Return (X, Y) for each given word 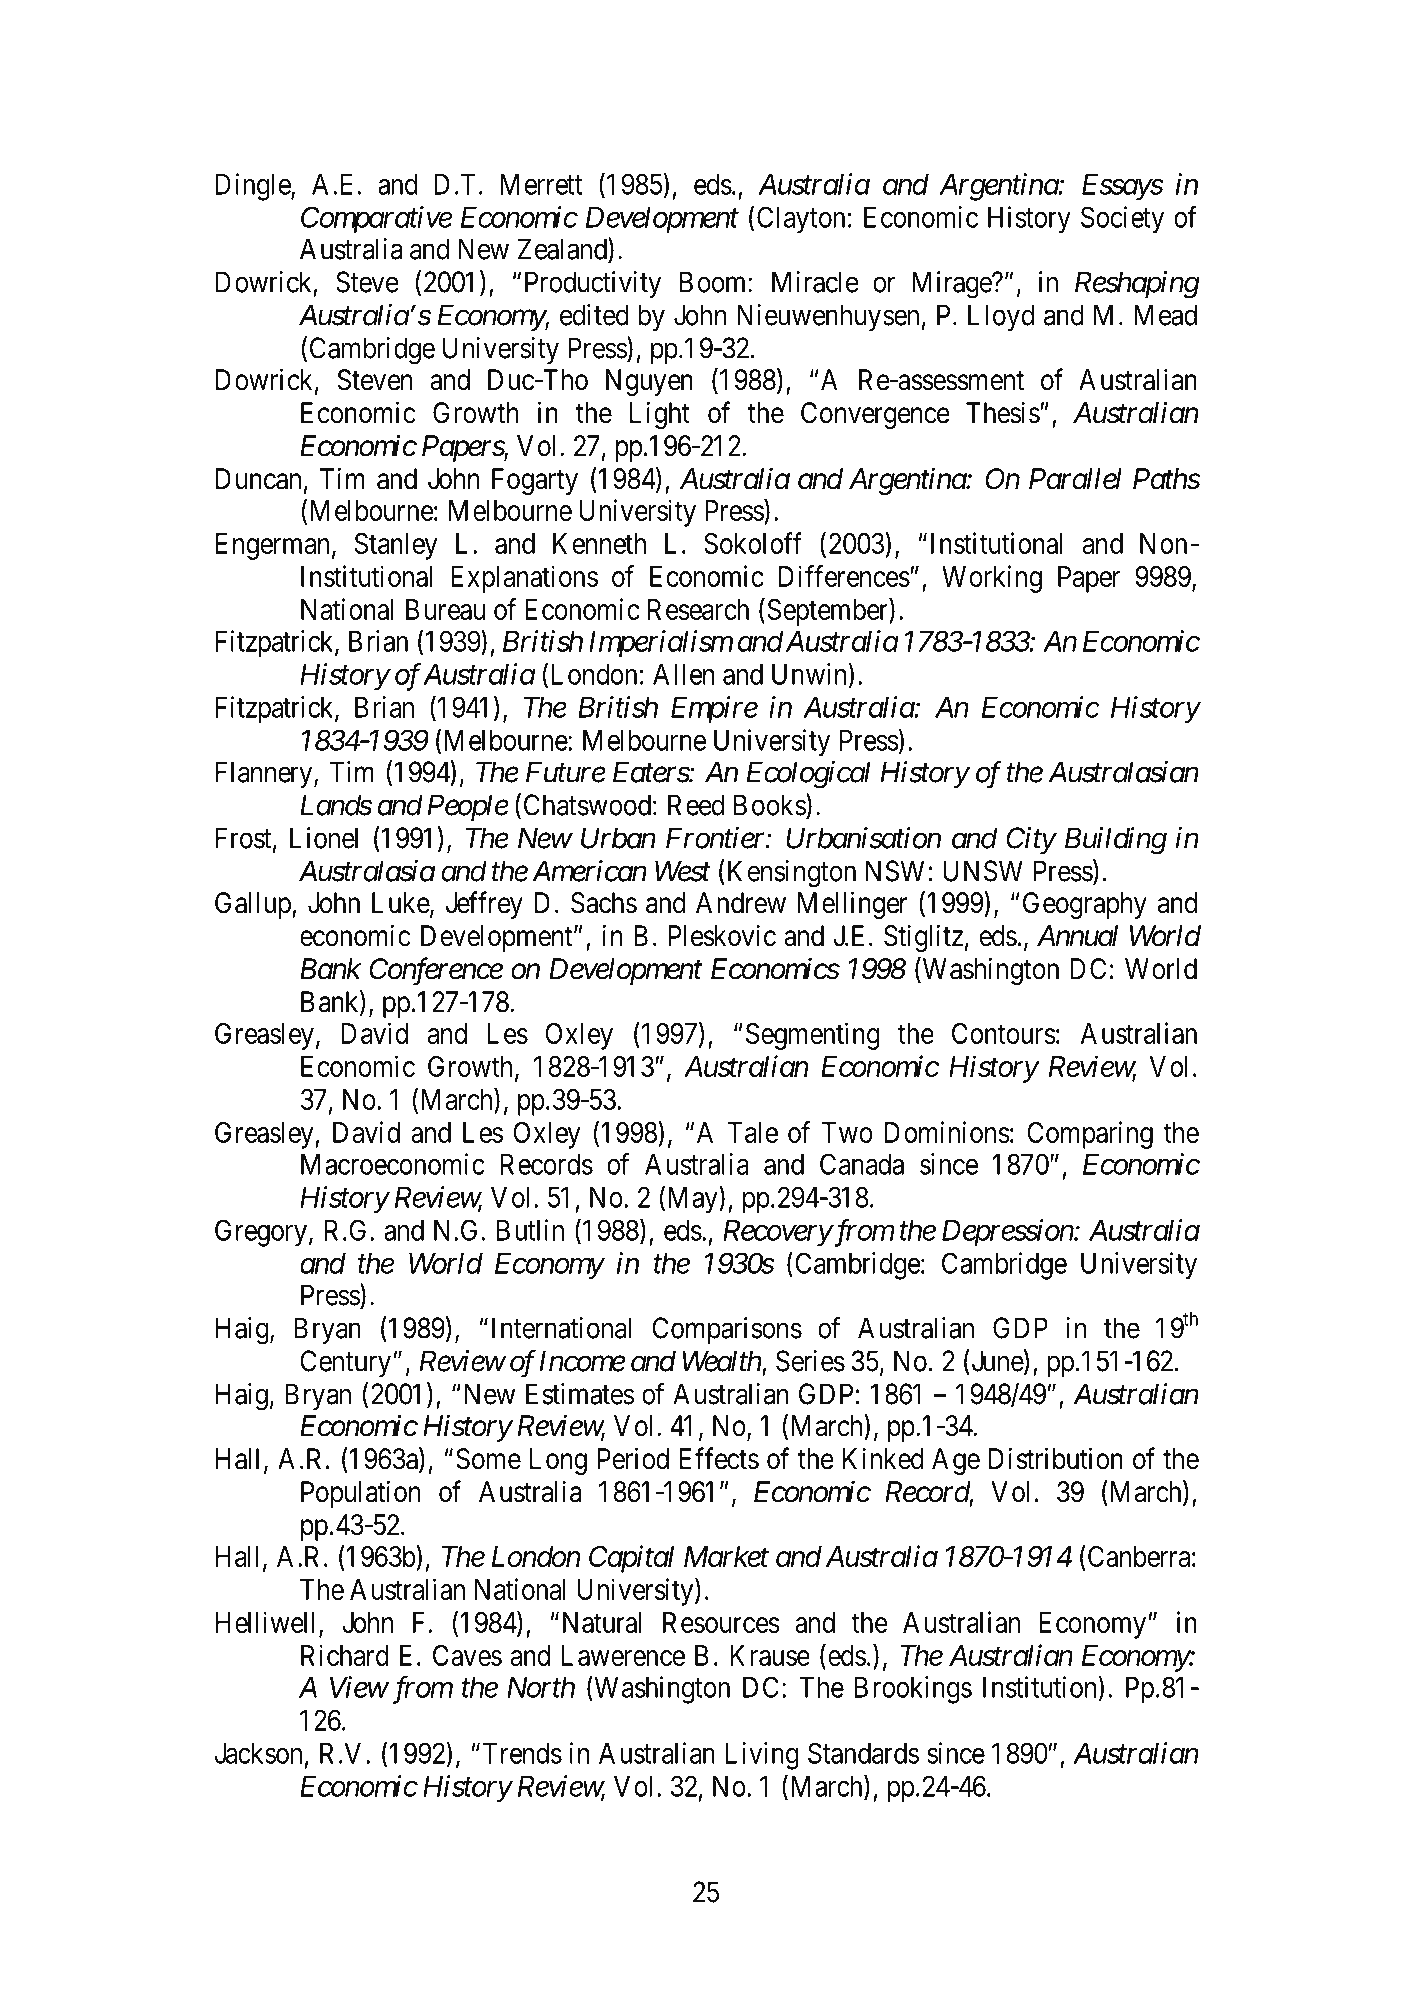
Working (992, 579)
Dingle (254, 187)
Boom (714, 282)
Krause (770, 1655)
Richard (345, 1655)
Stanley (396, 546)
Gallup (254, 905)
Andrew (741, 903)
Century (345, 1363)
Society (1122, 219)
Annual (1077, 936)
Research (698, 609)
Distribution (1056, 1458)
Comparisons (727, 1330)
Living (762, 1756)
